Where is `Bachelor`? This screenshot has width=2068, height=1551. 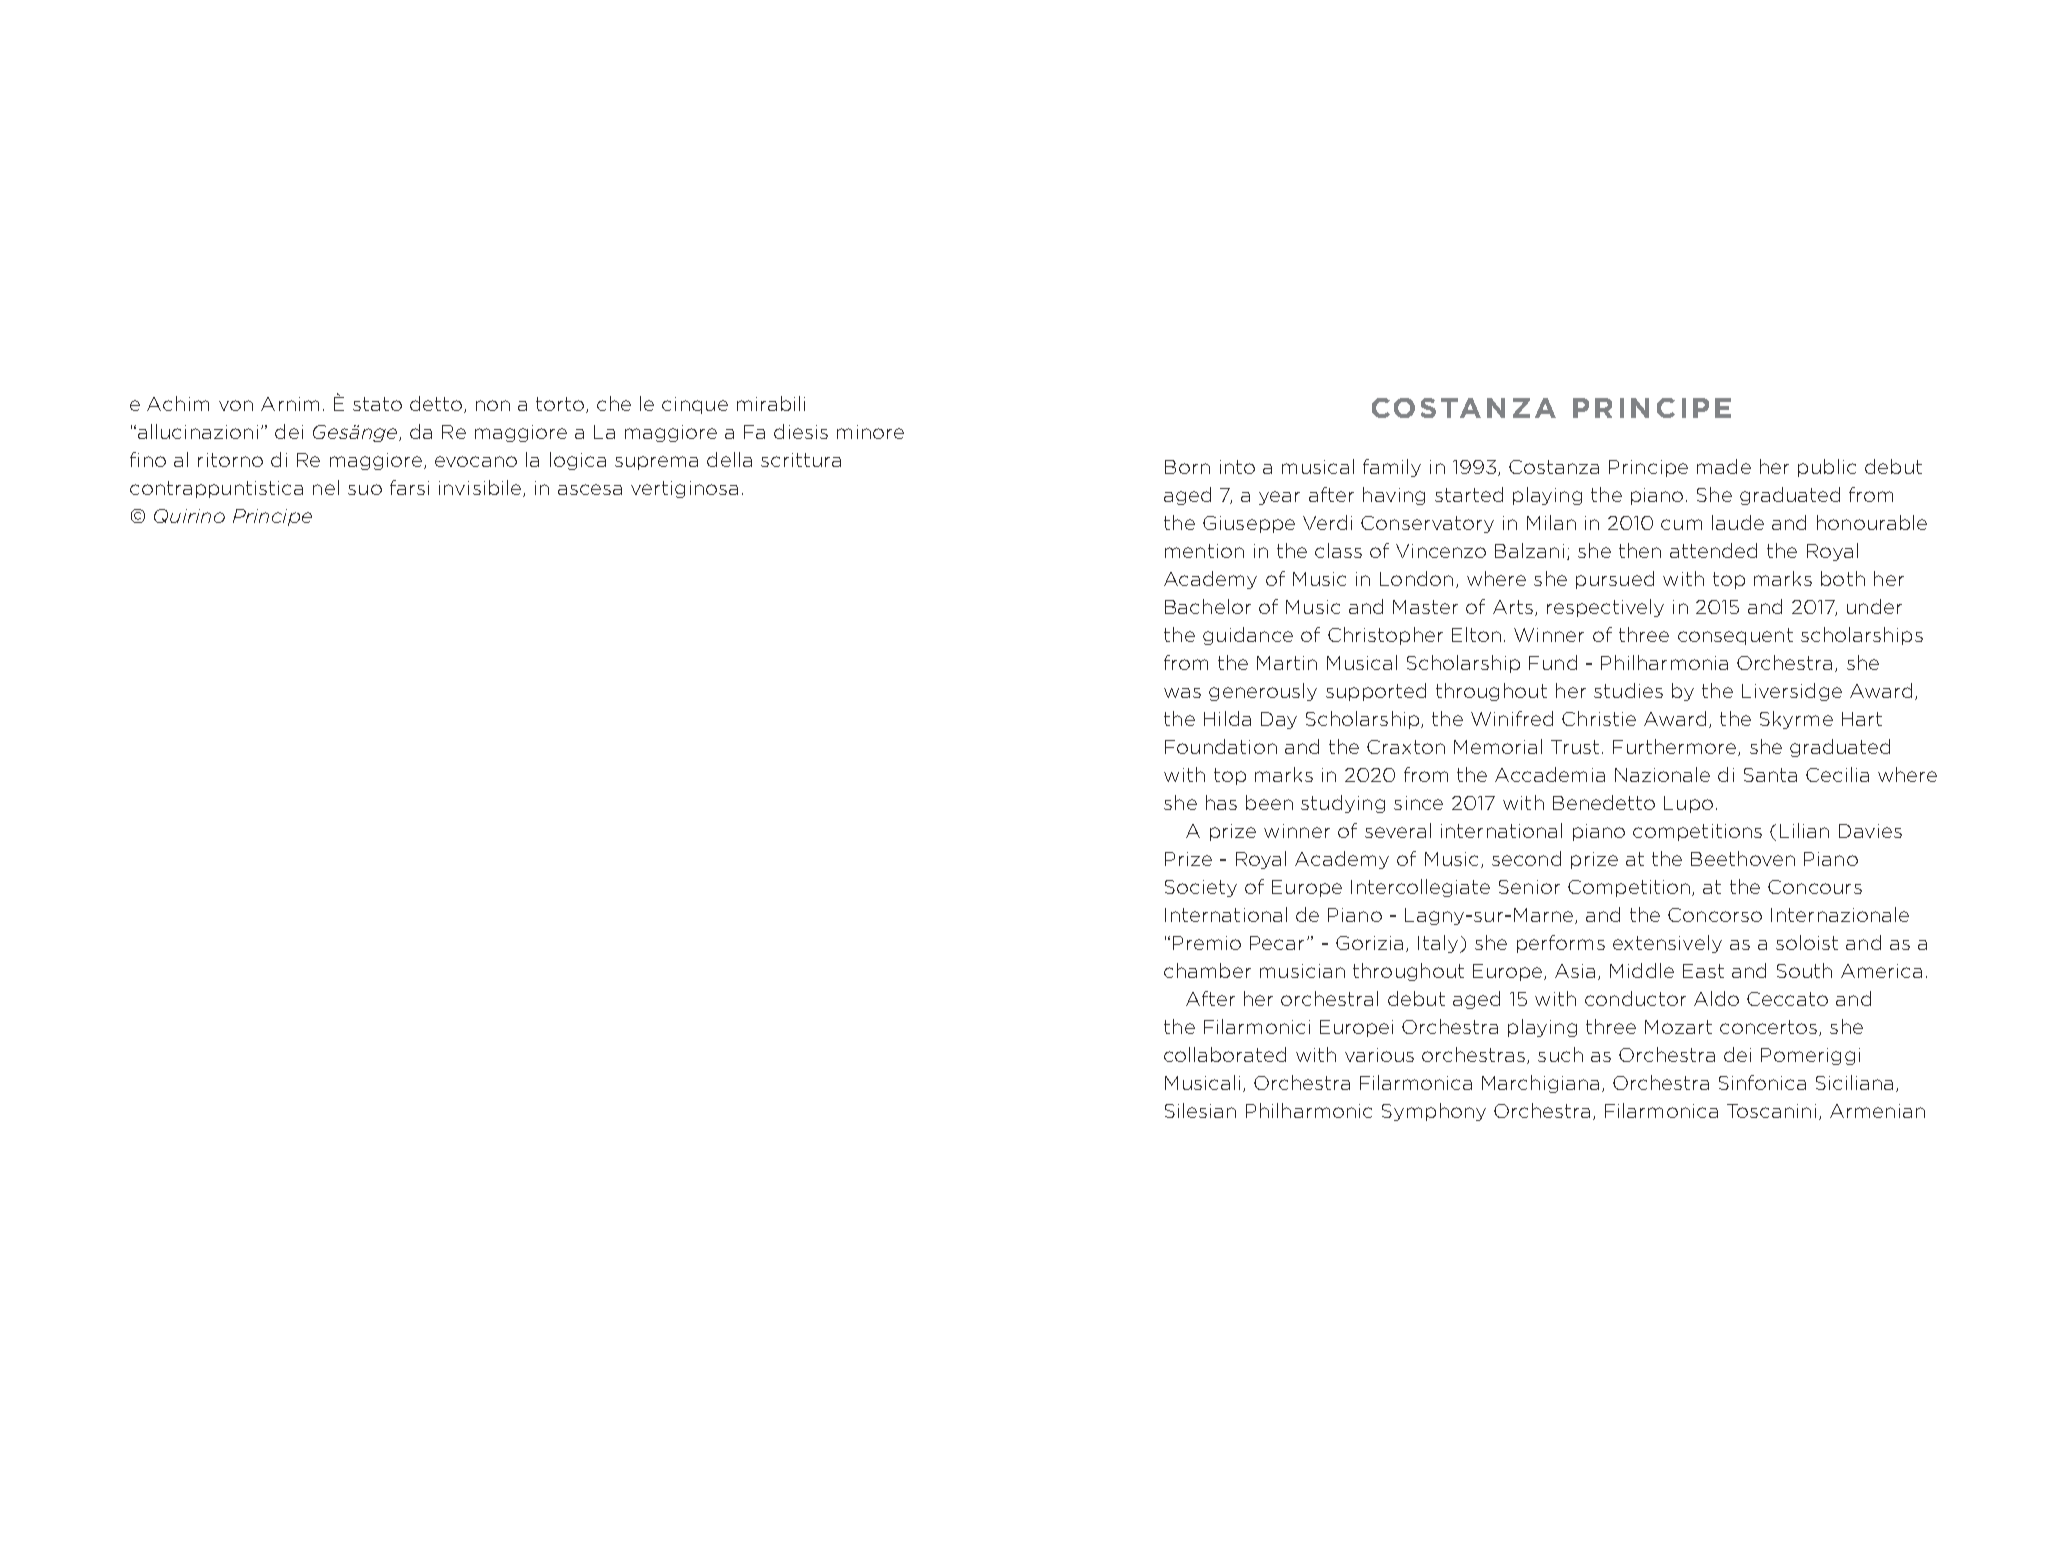 Bachelor is located at coordinates (1208, 606).
